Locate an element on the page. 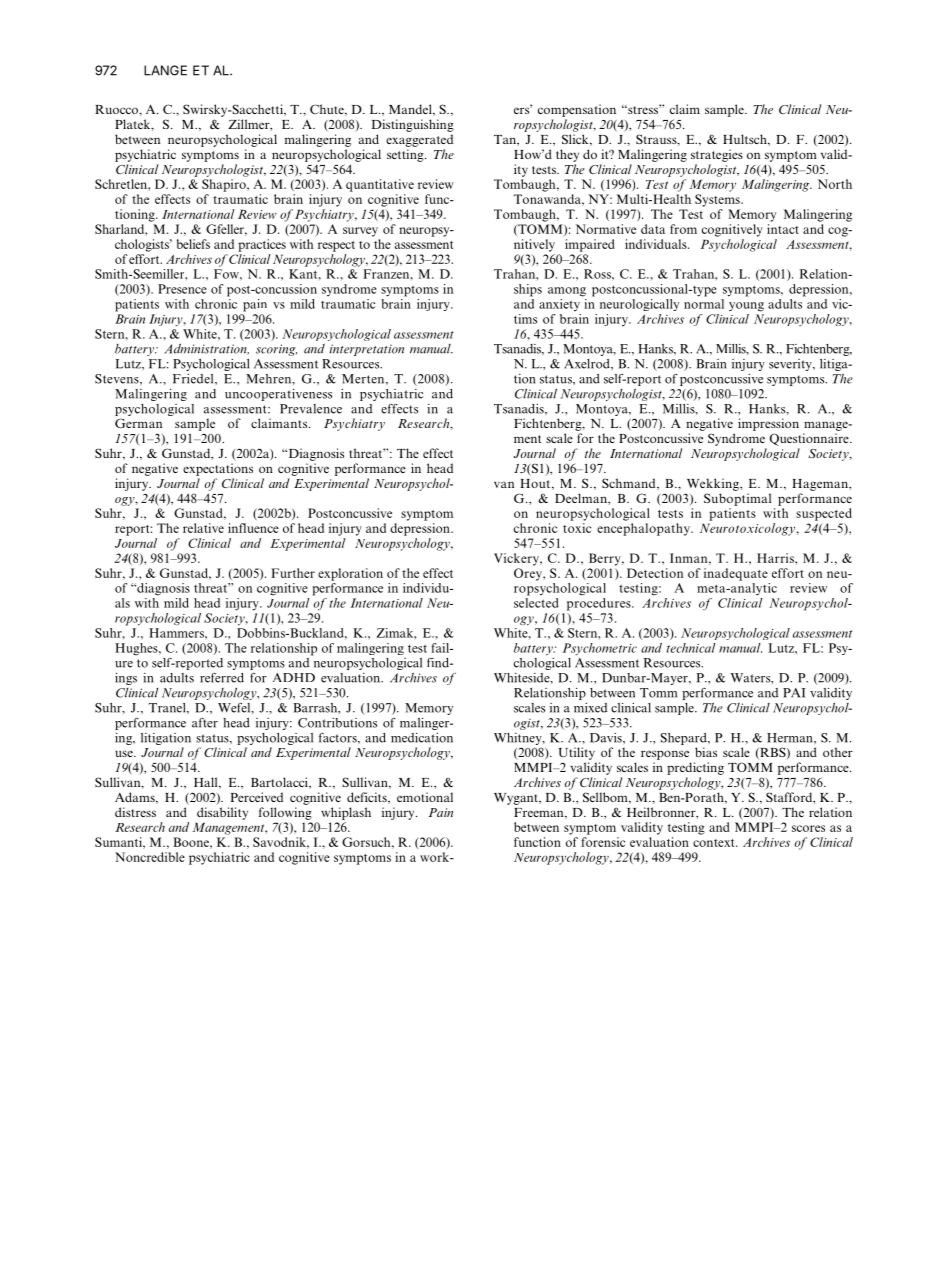  German is located at coordinates (138, 423).
